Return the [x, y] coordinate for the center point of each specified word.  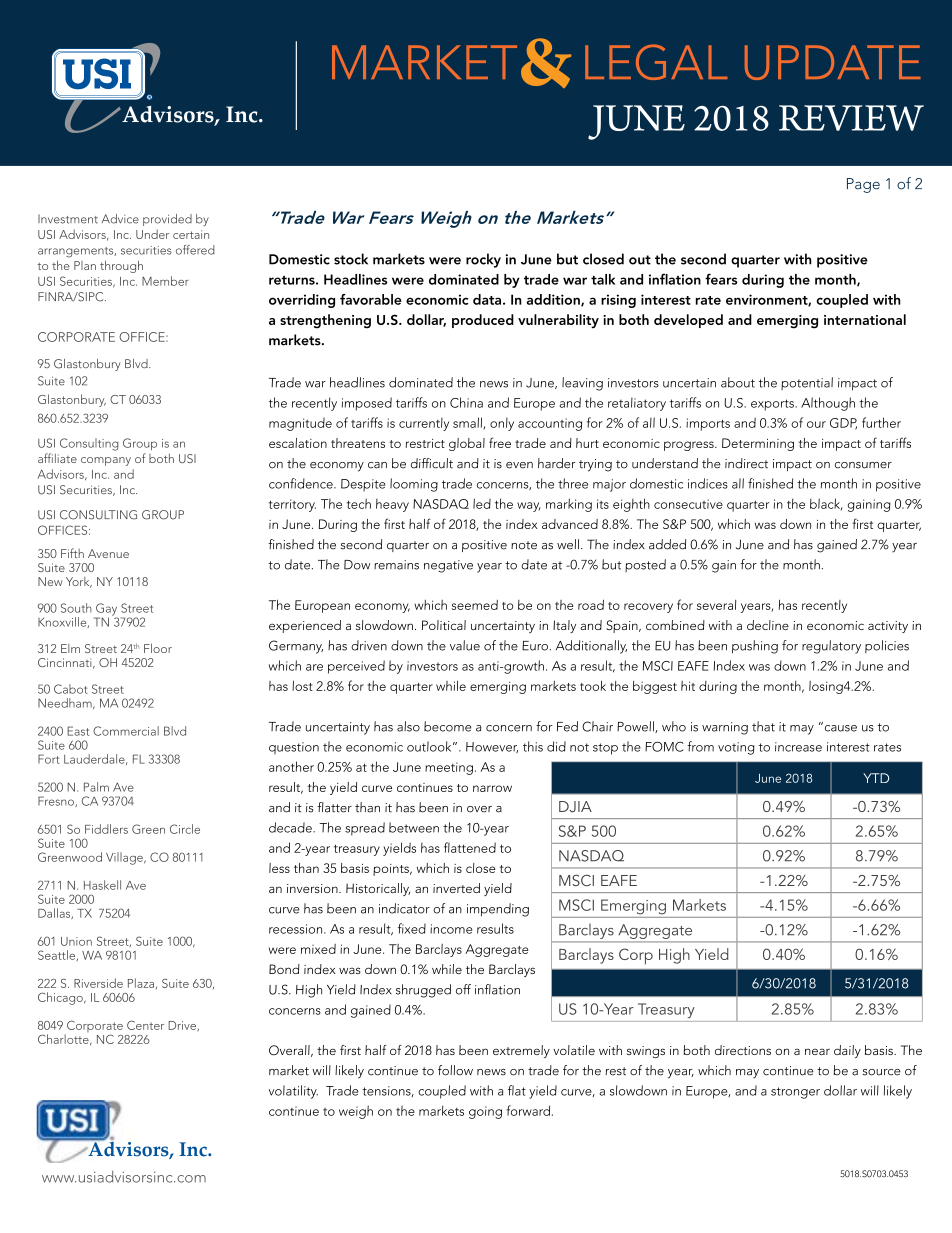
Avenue [108, 553]
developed [688, 321]
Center [145, 1025]
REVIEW [851, 118]
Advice [120, 219]
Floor [158, 648]
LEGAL [656, 62]
